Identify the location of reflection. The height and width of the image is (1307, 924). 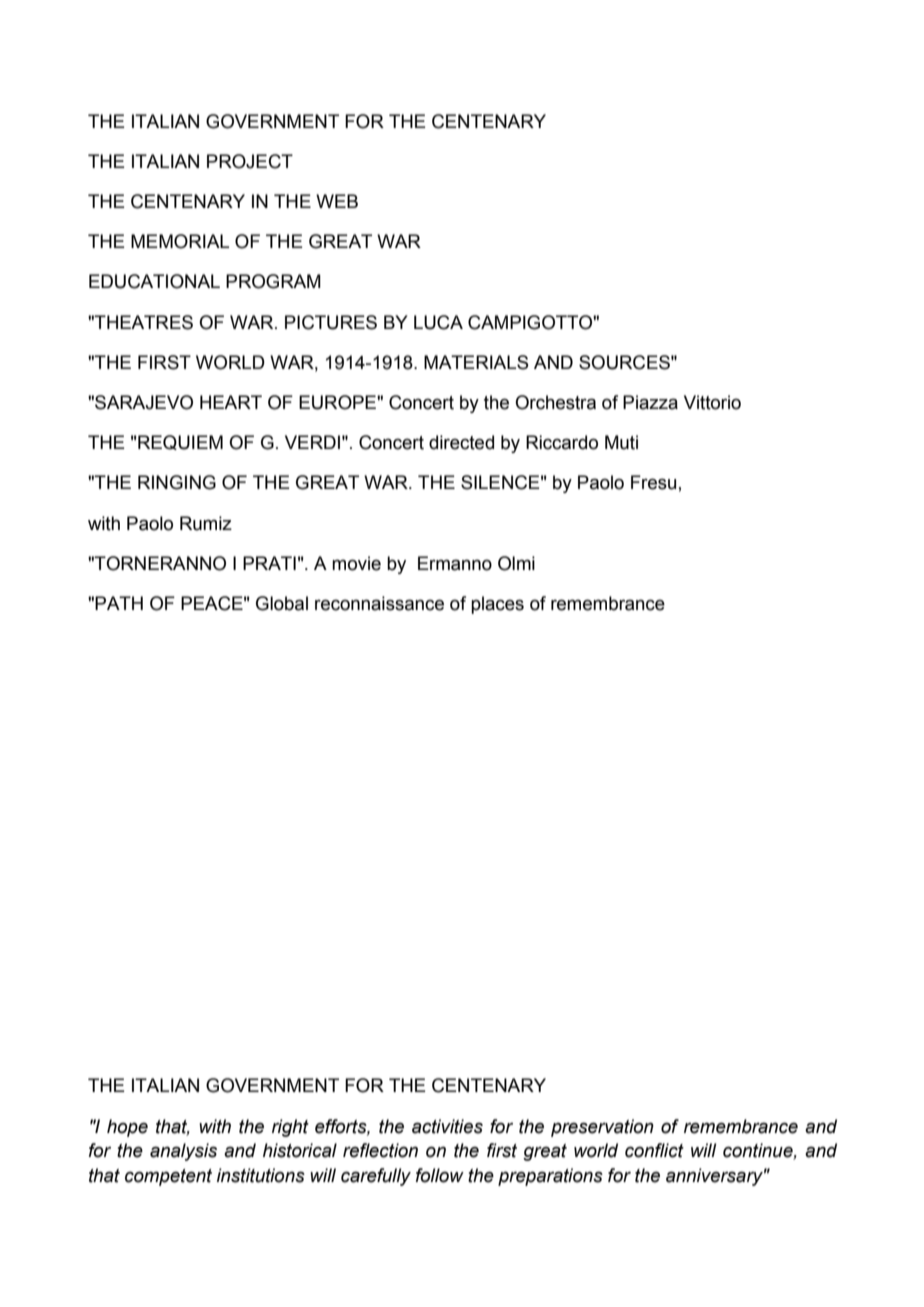
(380, 1150).
